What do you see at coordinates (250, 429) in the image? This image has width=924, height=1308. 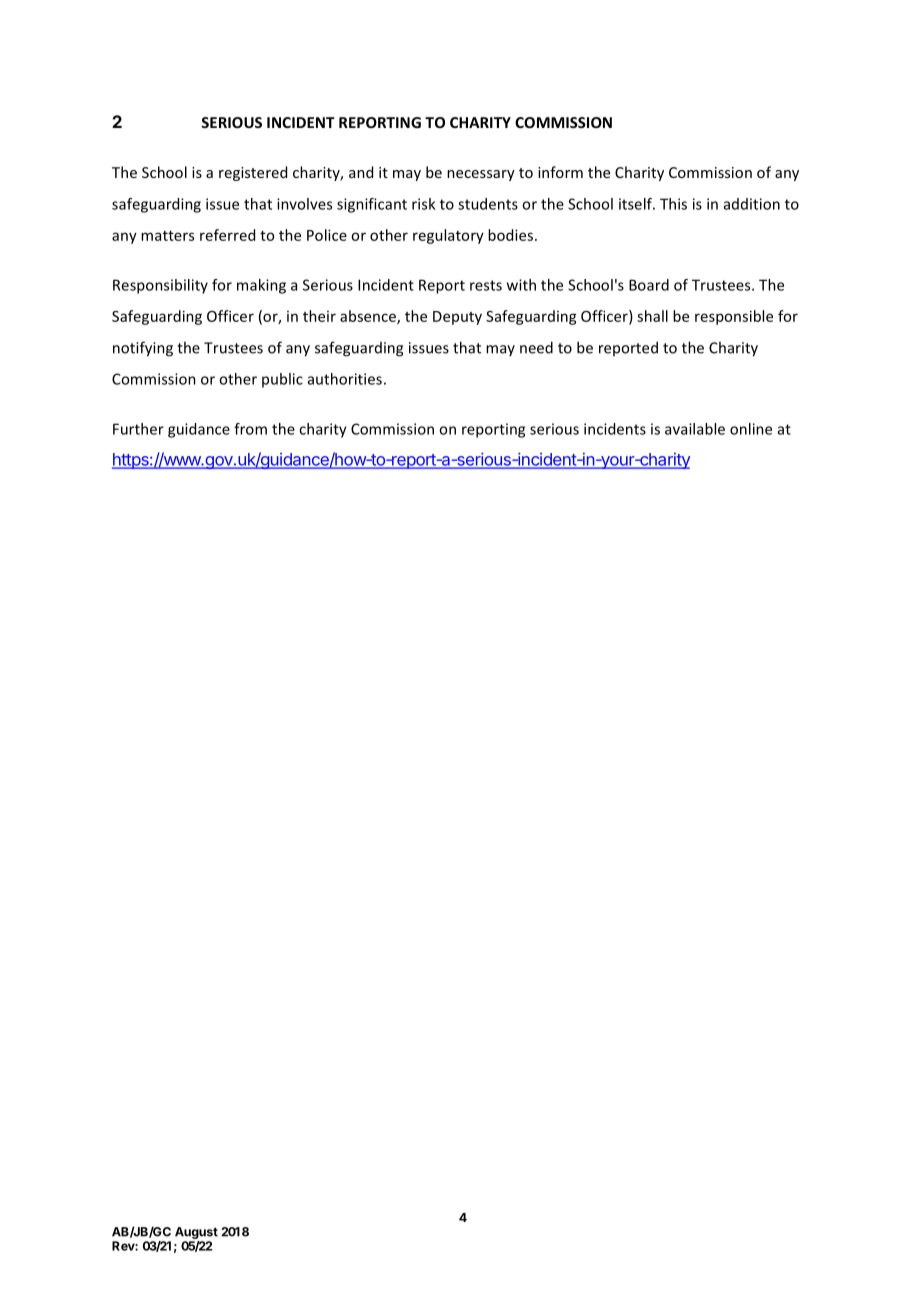 I see `from` at bounding box center [250, 429].
